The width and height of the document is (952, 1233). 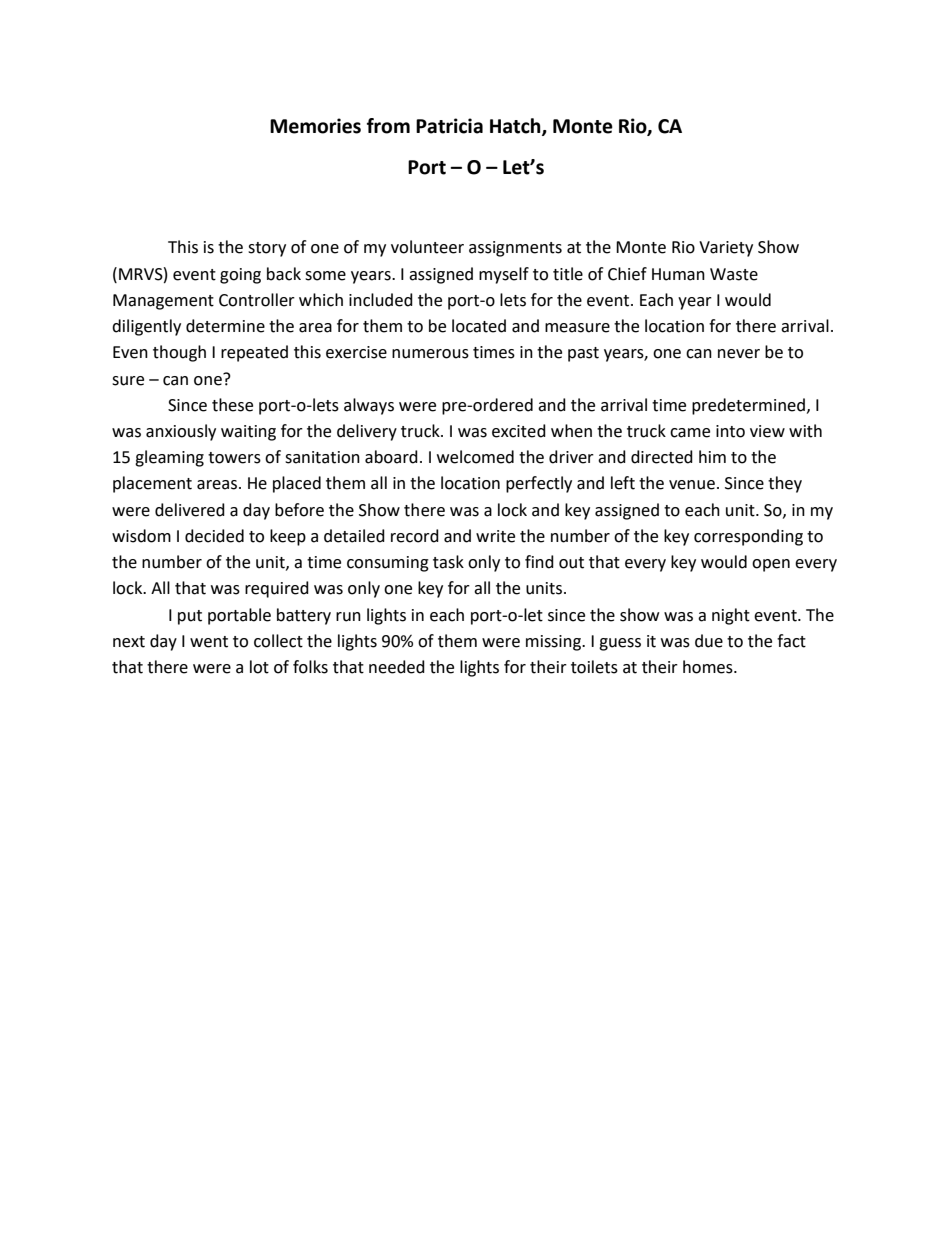 I want to click on Memories, so click(x=315, y=126).
